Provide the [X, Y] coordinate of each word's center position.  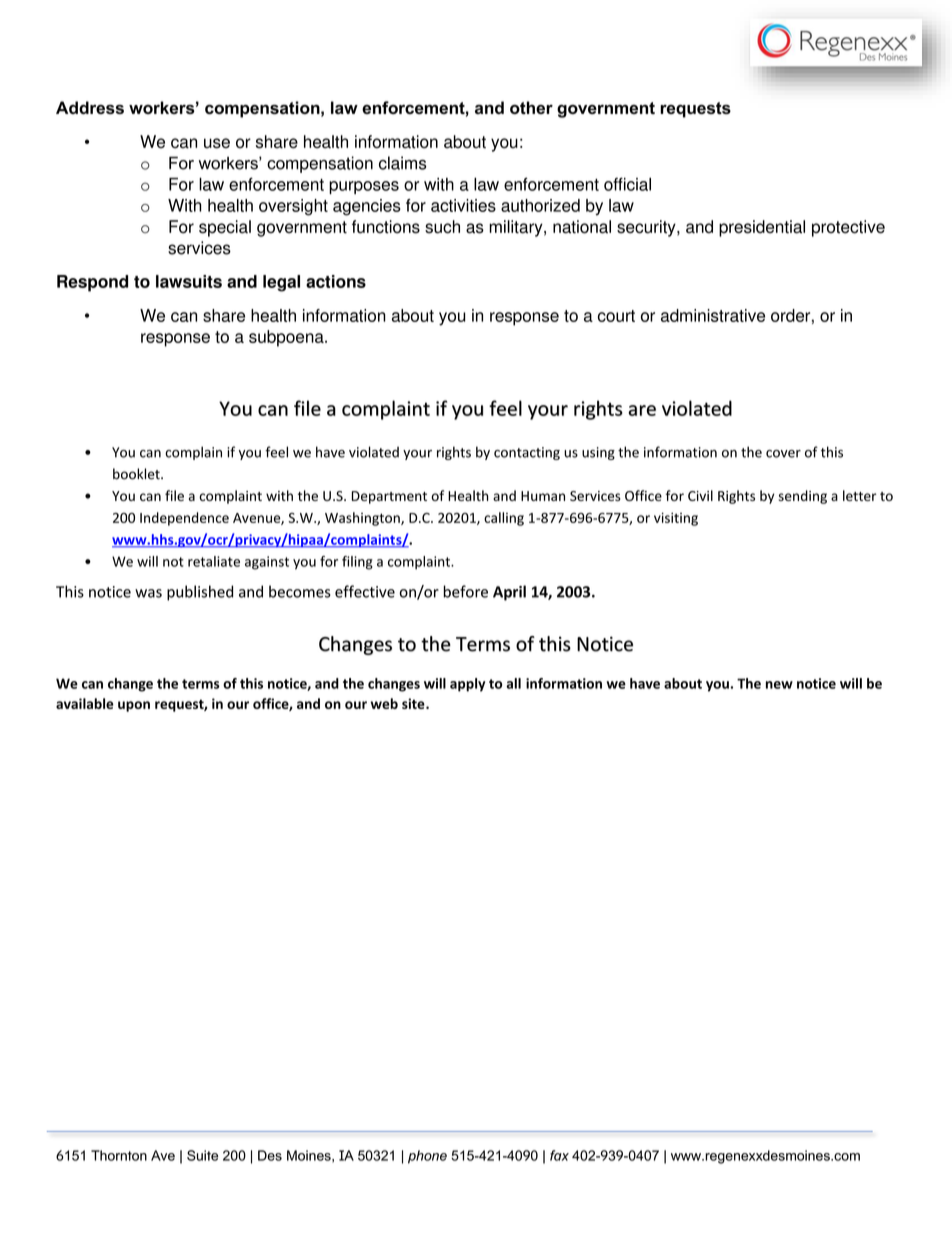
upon [134, 706]
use [217, 143]
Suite [202, 1155]
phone [427, 1157]
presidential [762, 228]
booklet [137, 474]
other [531, 107]
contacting [527, 453]
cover [783, 454]
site [414, 703]
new [779, 685]
